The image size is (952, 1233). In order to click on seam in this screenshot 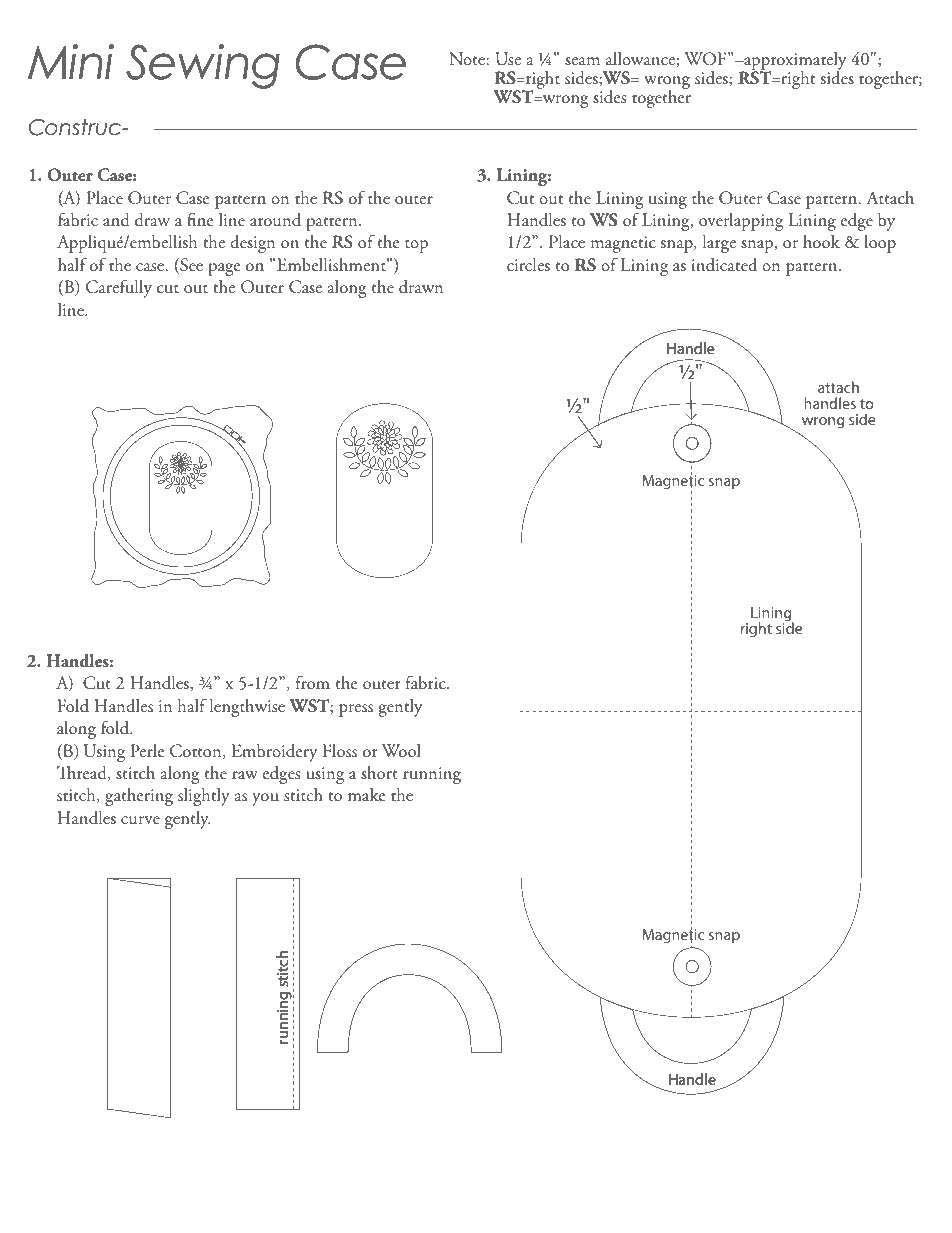, I will do `click(582, 61)`.
